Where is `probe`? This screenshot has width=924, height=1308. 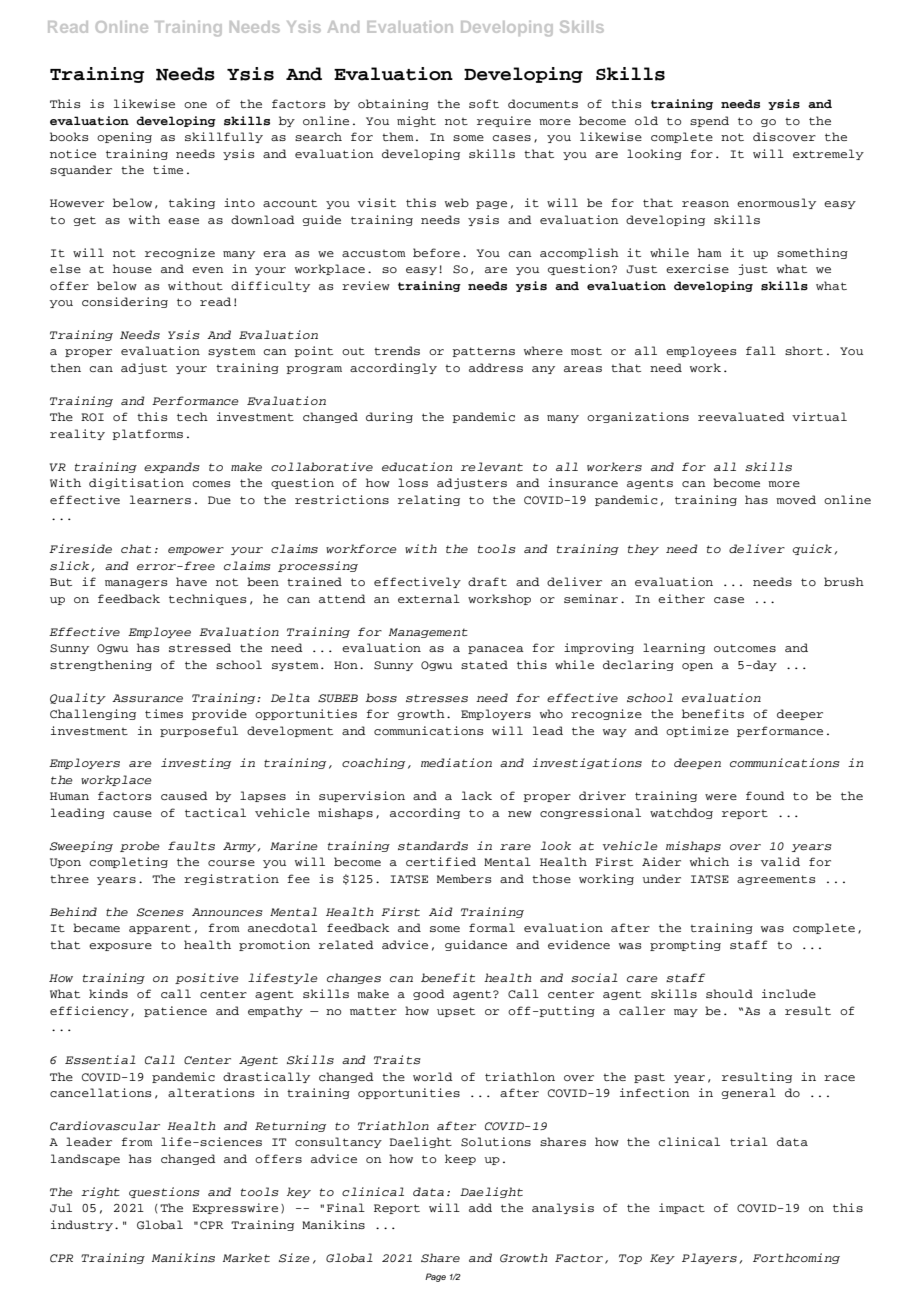
probe is located at coordinates (140, 846).
